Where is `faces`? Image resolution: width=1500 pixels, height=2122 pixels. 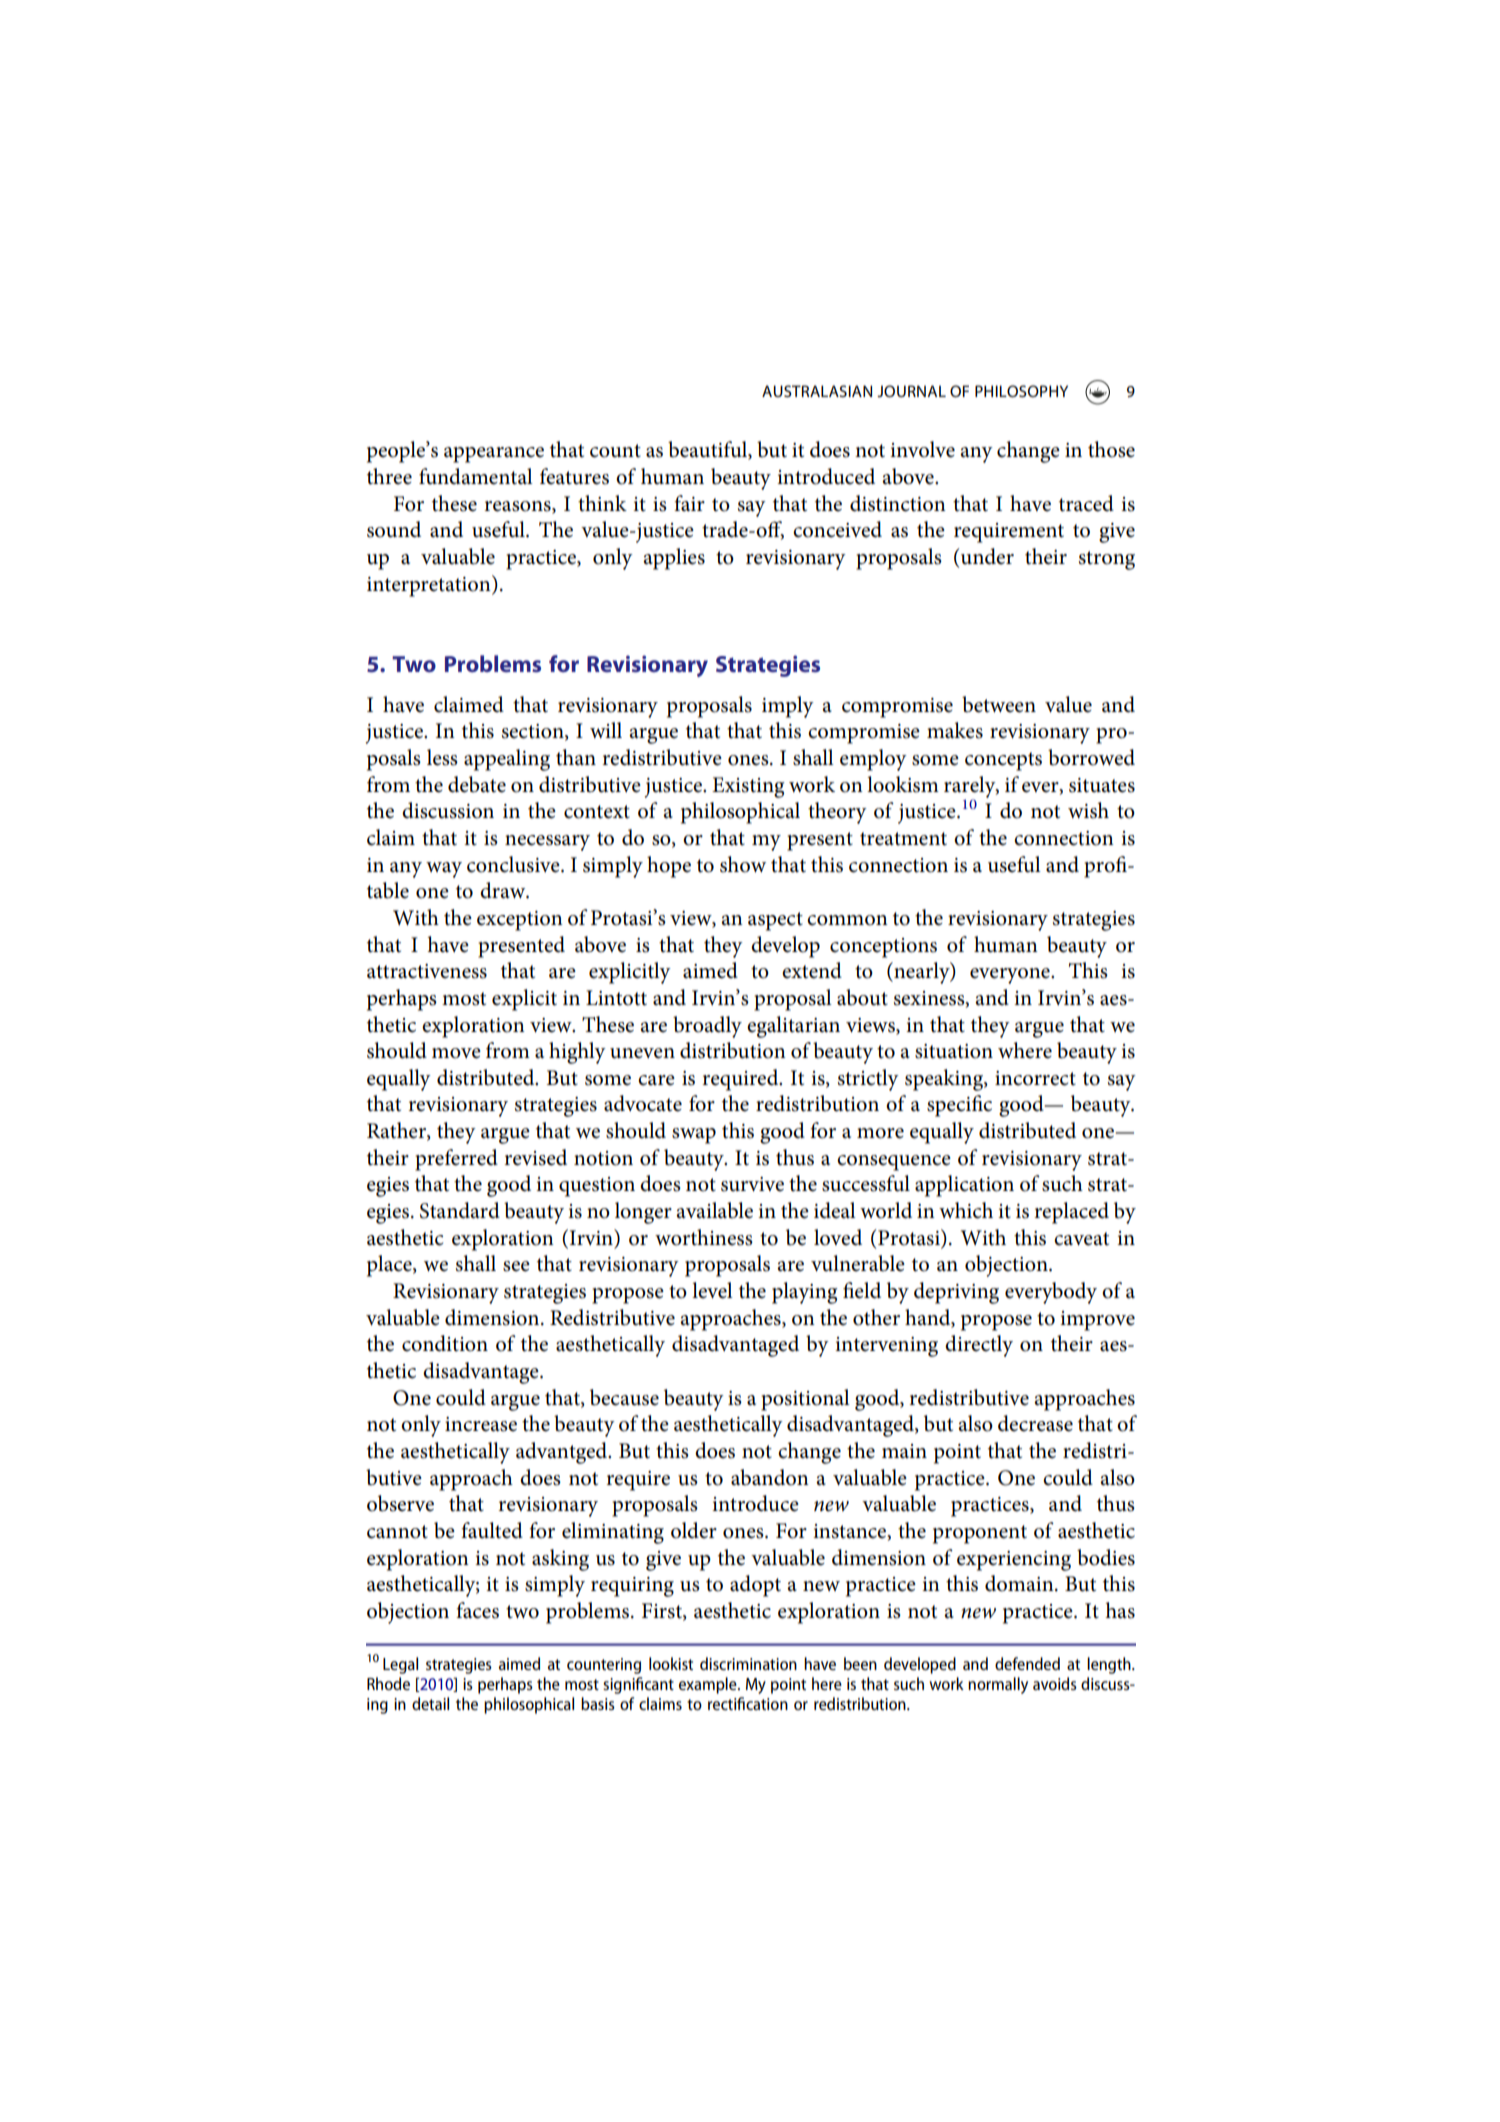
faces is located at coordinates (477, 1610).
